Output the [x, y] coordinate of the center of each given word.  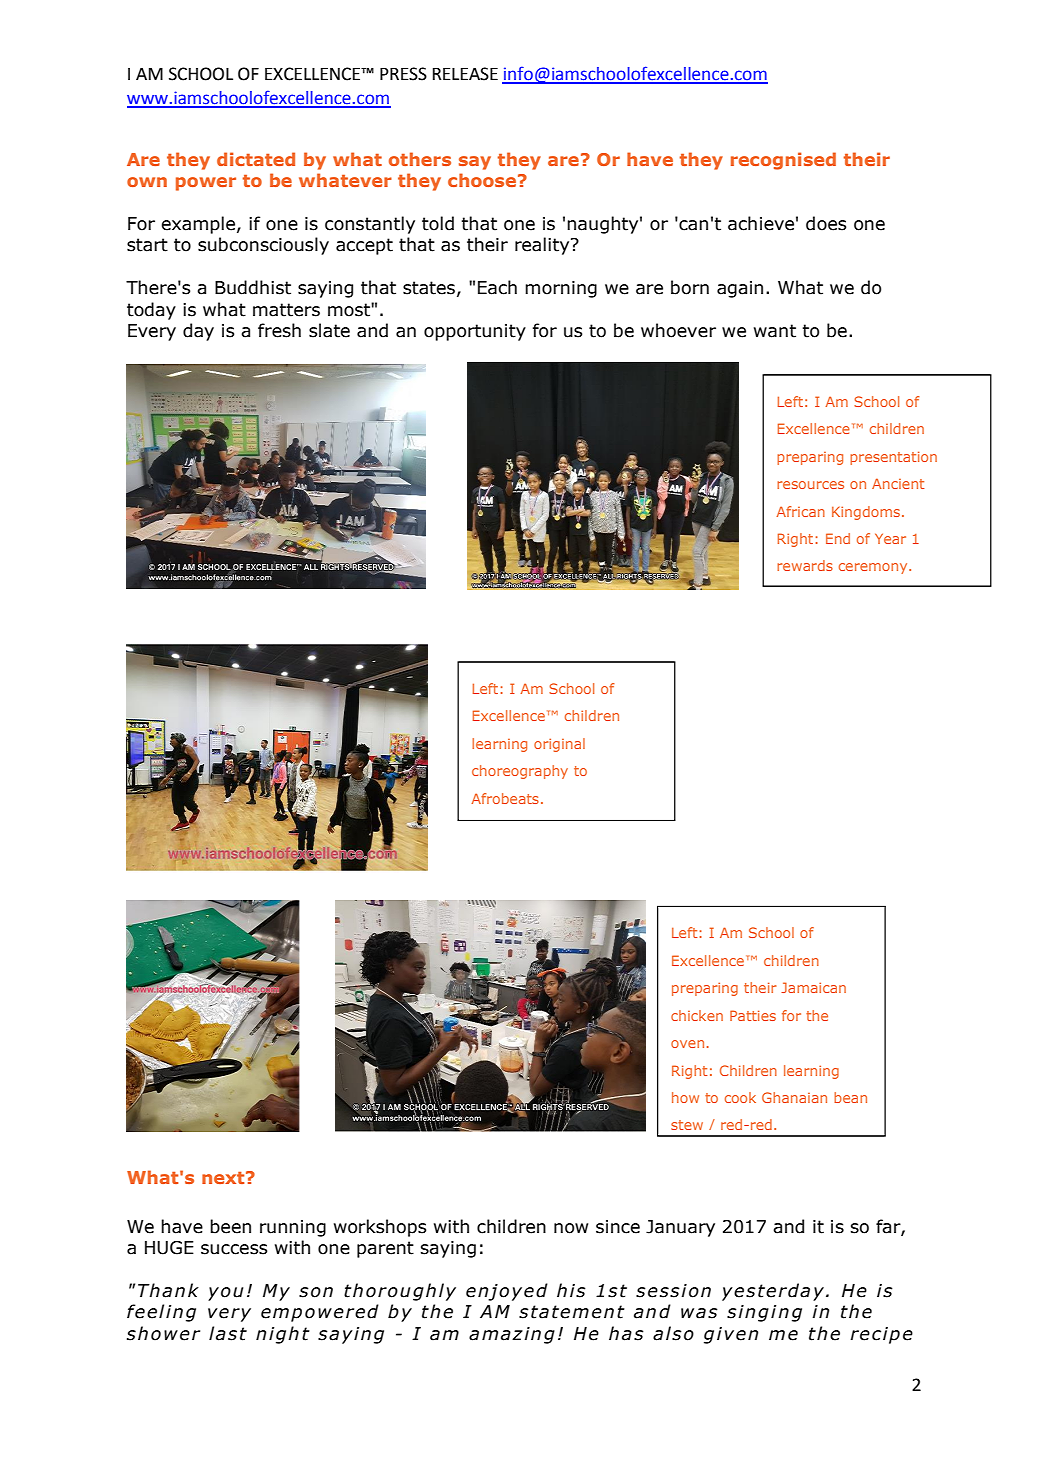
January [680, 1228]
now [571, 1228]
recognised [783, 161]
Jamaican [813, 987]
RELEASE [465, 74]
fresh [279, 330]
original [559, 745]
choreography [520, 772]
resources [810, 485]
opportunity [475, 332]
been [230, 1226]
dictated [256, 159]
